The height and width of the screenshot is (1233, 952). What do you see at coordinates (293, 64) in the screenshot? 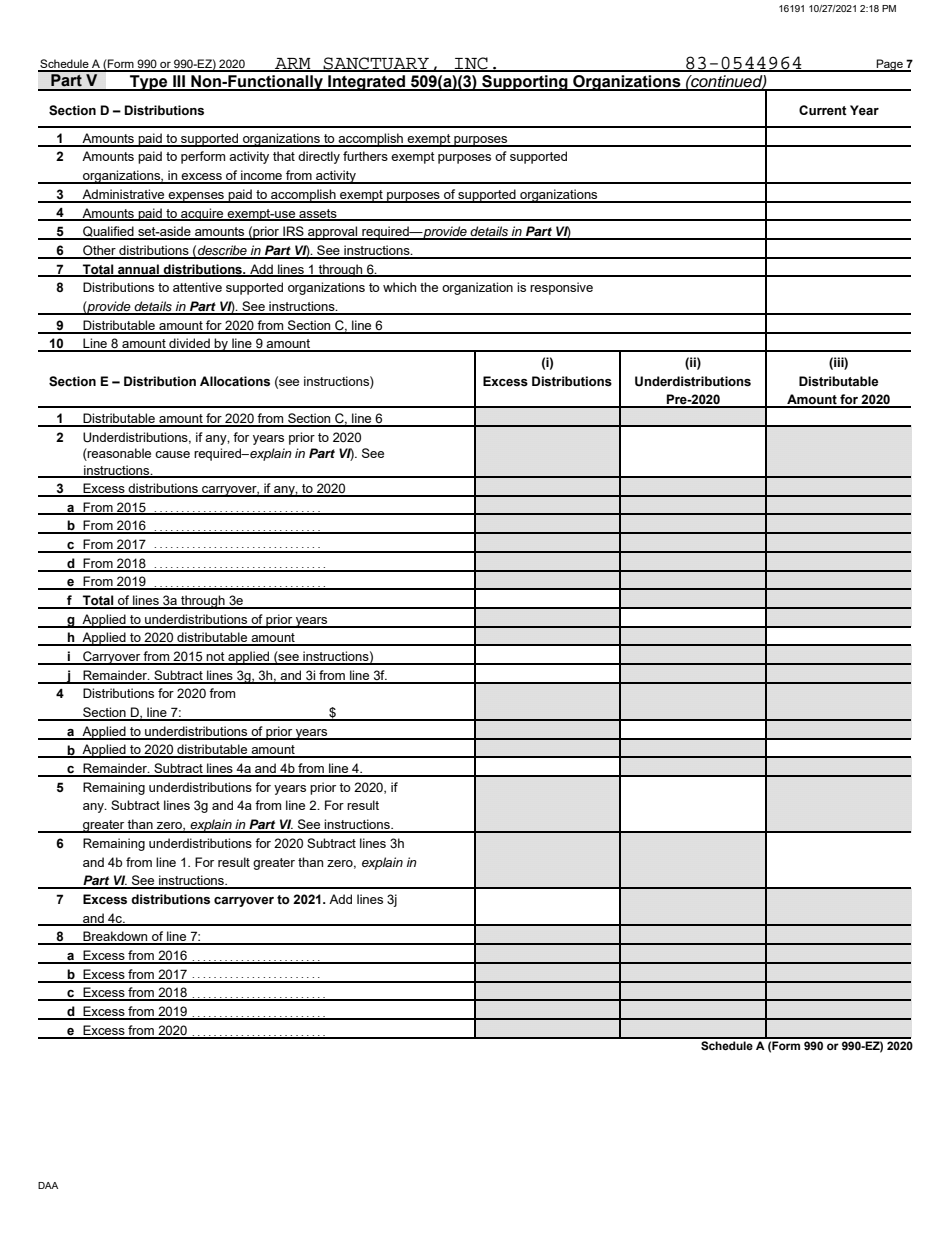
I see `ARM` at bounding box center [293, 64].
